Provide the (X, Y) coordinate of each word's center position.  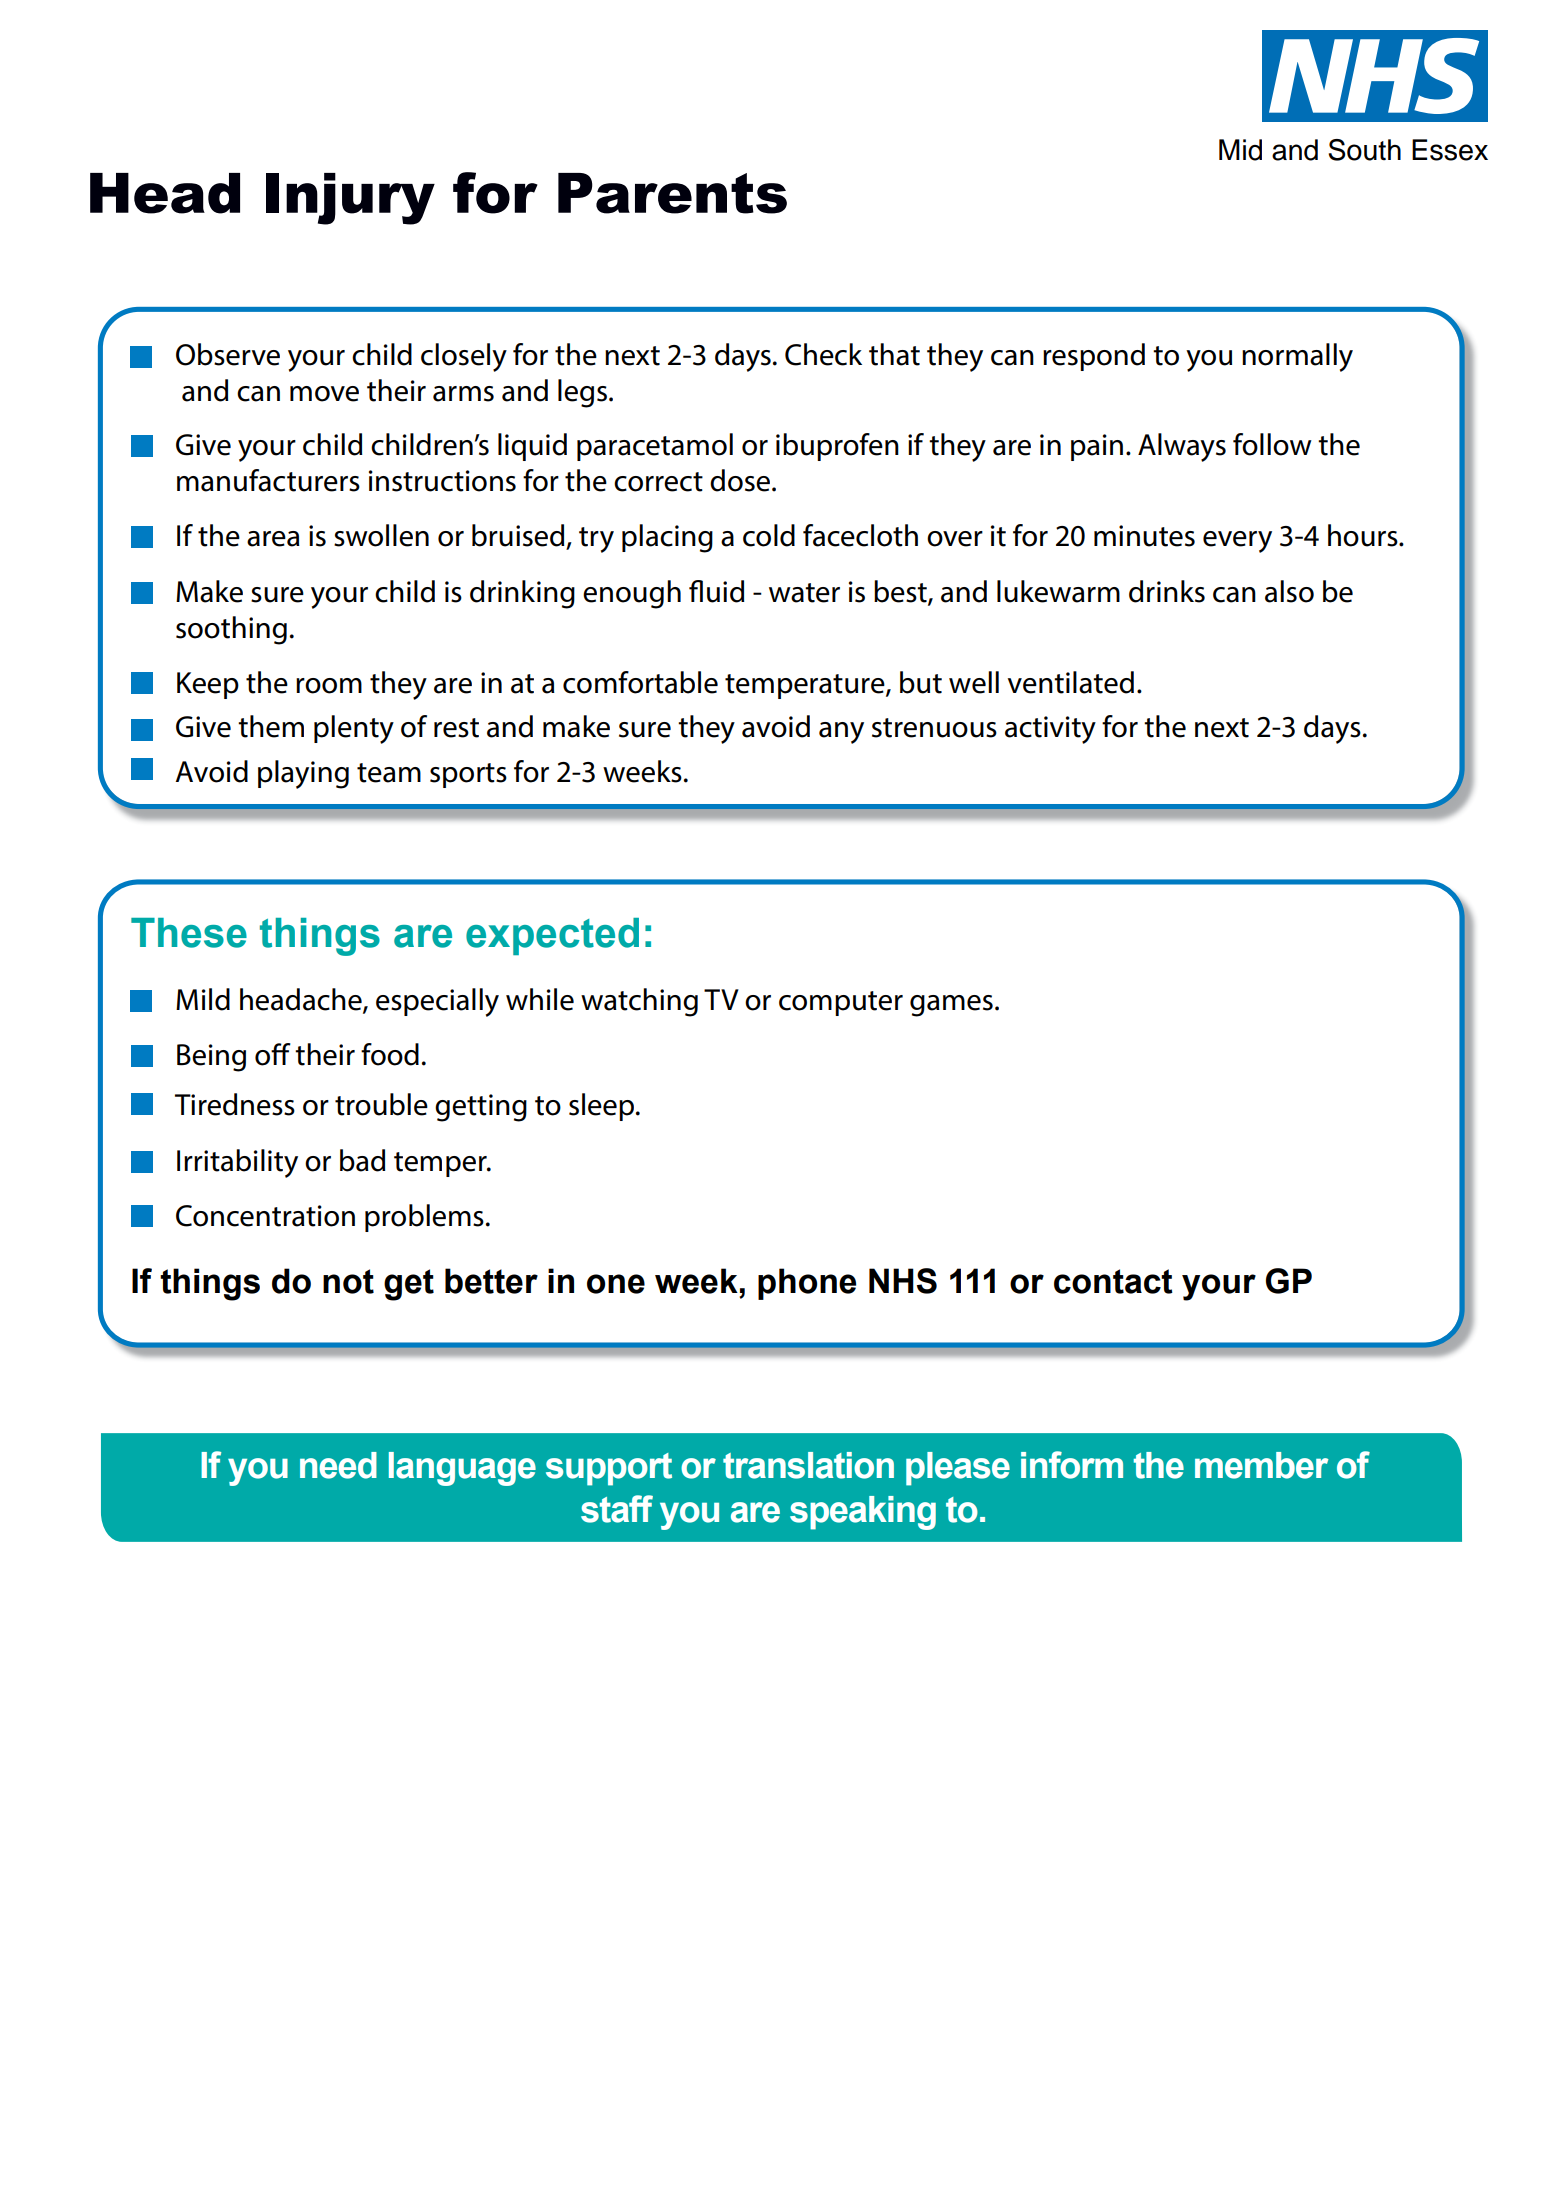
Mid (1240, 150)
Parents (672, 193)
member (1262, 1465)
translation (808, 1465)
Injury (350, 199)
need (338, 1465)
